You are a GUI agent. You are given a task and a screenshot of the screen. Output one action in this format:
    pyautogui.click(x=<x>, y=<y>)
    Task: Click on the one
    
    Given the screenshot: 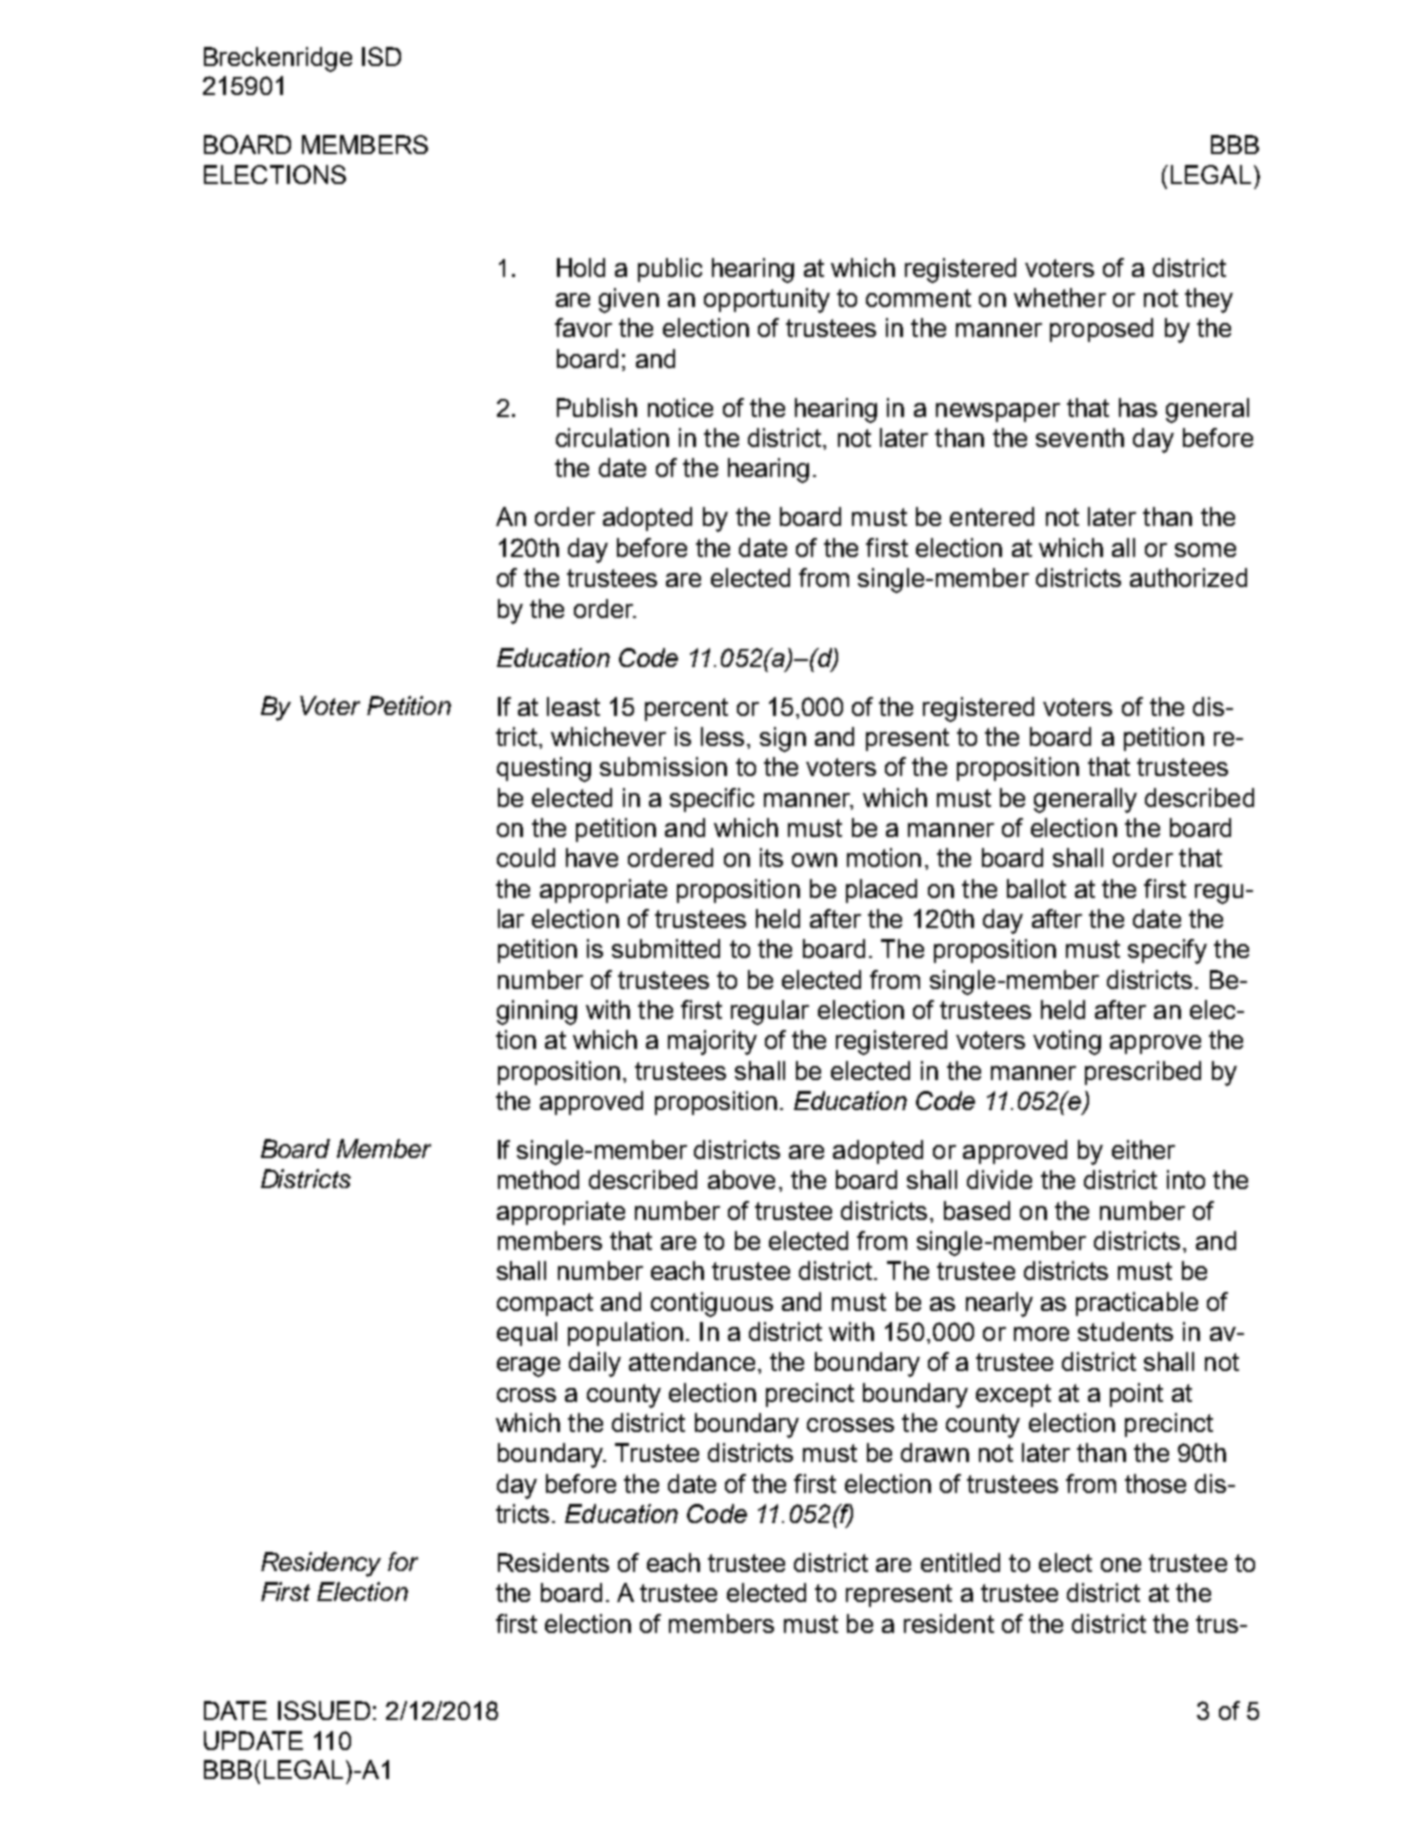 What is the action you would take?
    pyautogui.click(x=1121, y=1565)
